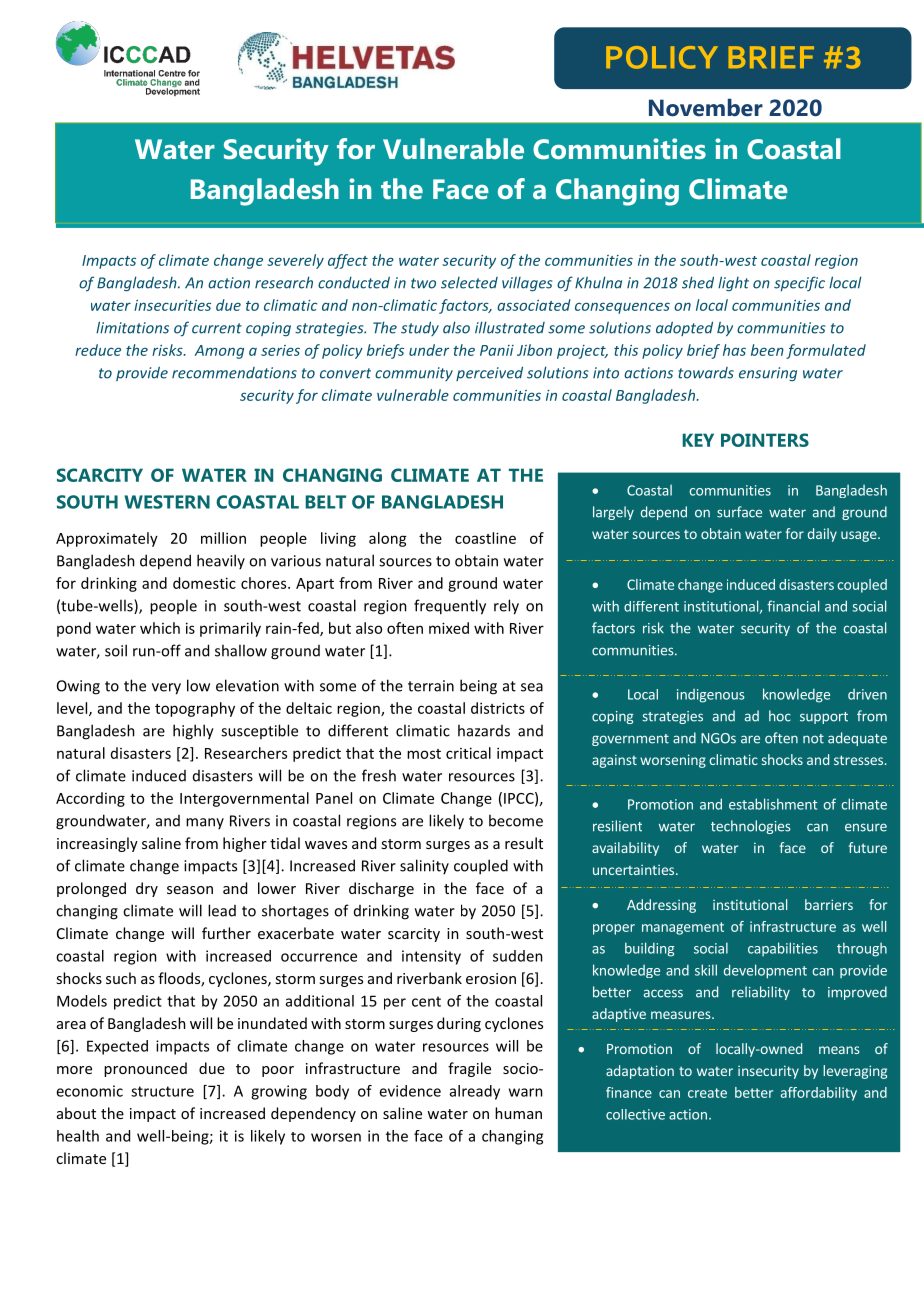 The height and width of the image is (1308, 924). Describe the element at coordinates (706, 108) in the image. I see `November` at that location.
